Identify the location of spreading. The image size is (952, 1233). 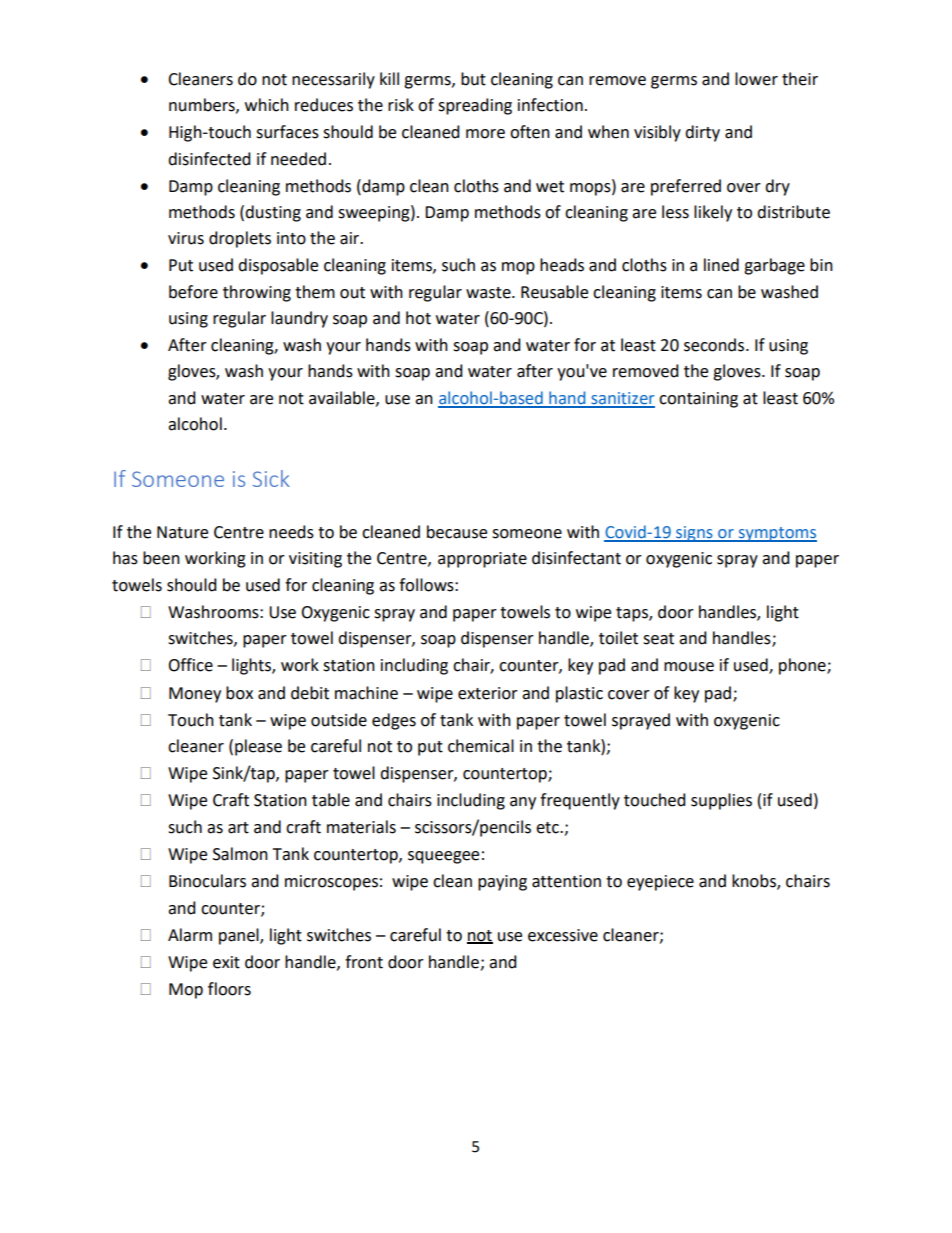
(475, 106).
